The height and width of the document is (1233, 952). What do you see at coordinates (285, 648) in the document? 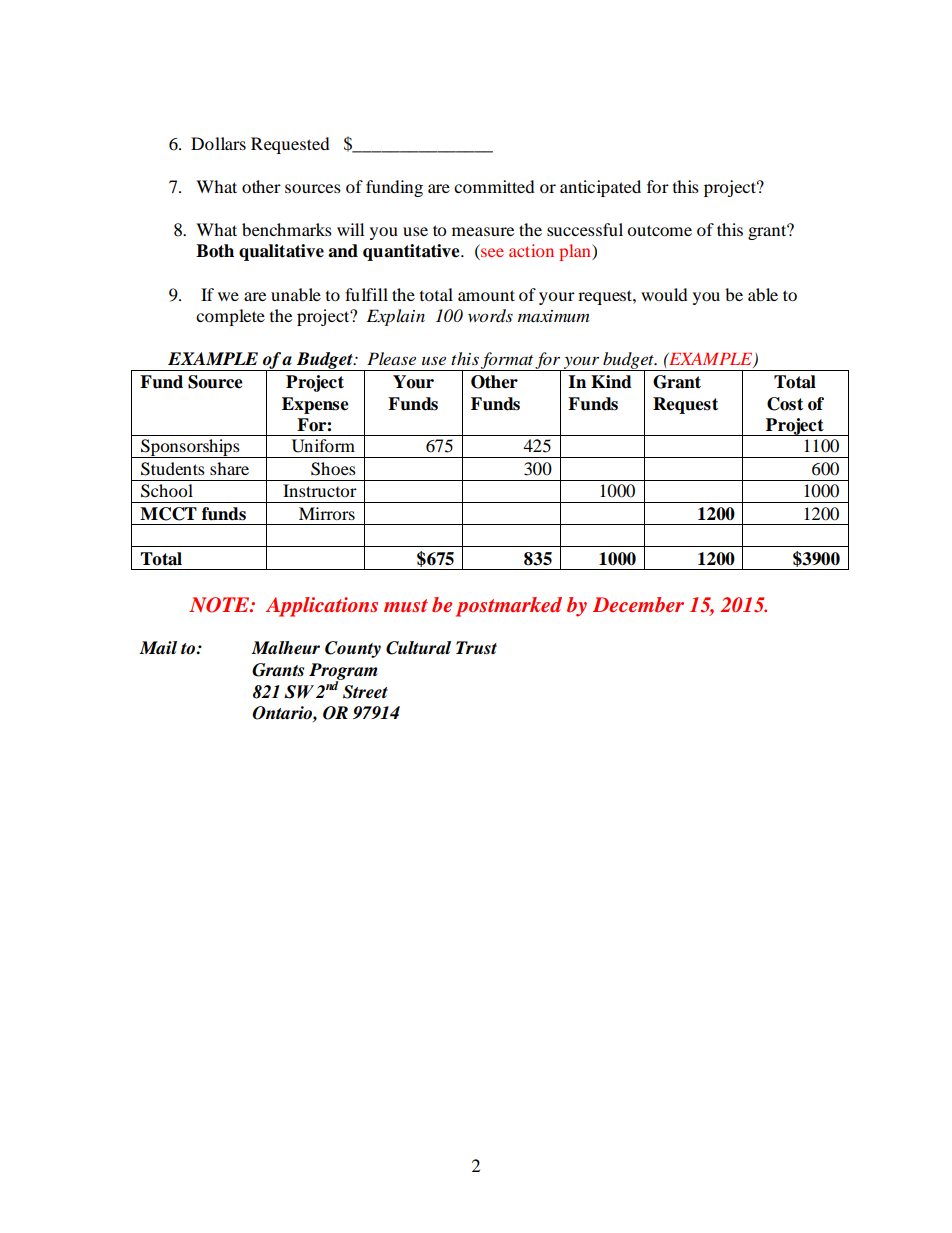
I see `Malheur` at bounding box center [285, 648].
